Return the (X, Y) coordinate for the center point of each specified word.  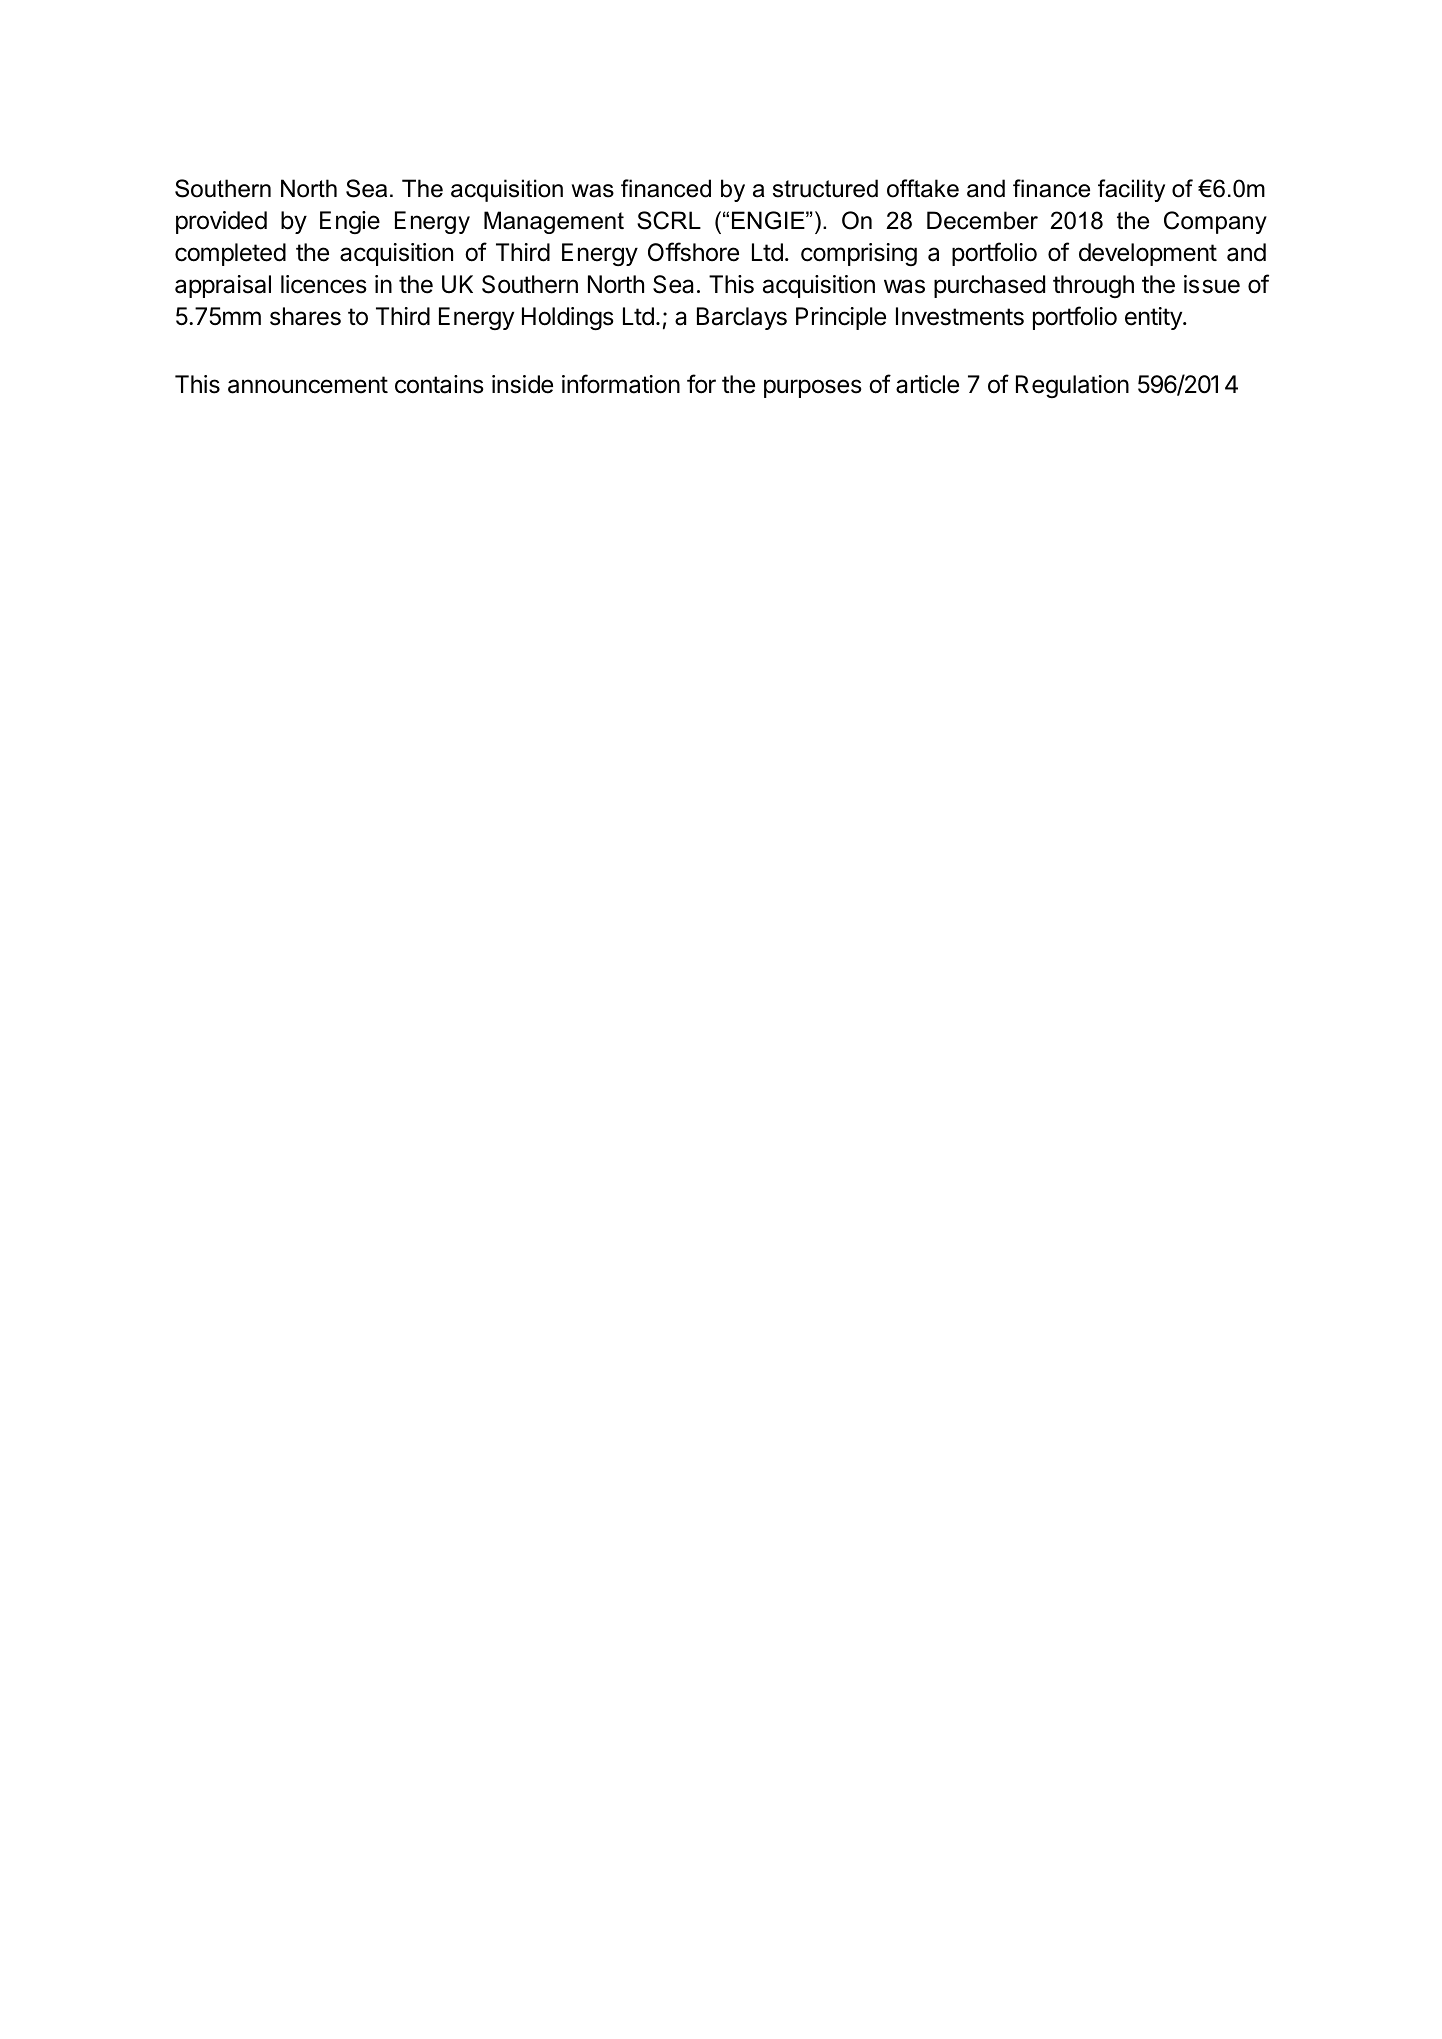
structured (825, 188)
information (621, 384)
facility (1131, 190)
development (1148, 254)
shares (305, 316)
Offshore (693, 252)
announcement (308, 385)
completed (230, 254)
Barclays (742, 318)
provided (221, 222)
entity (1154, 318)
